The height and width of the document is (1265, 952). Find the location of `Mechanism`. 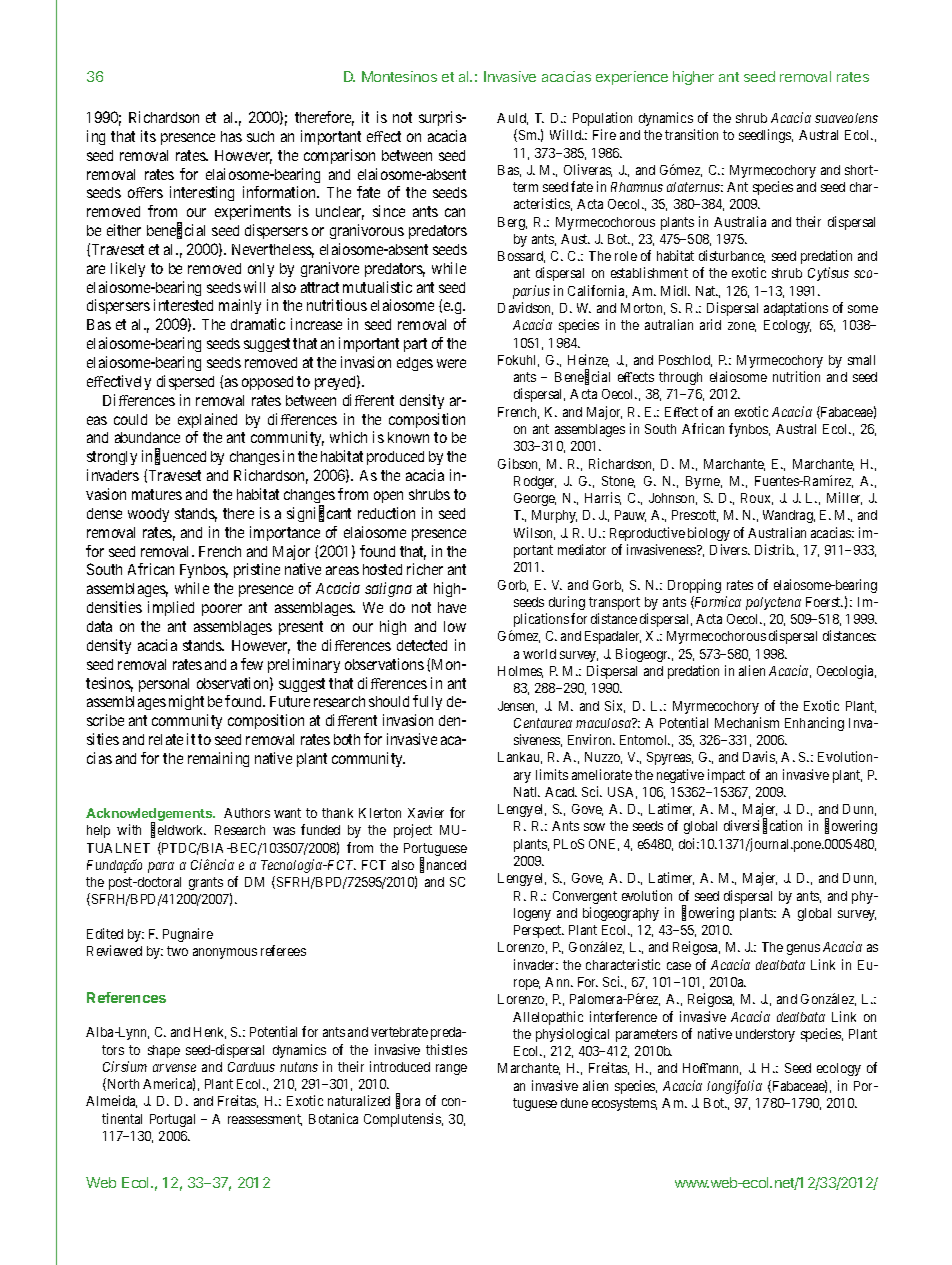

Mechanism is located at coordinates (747, 722).
